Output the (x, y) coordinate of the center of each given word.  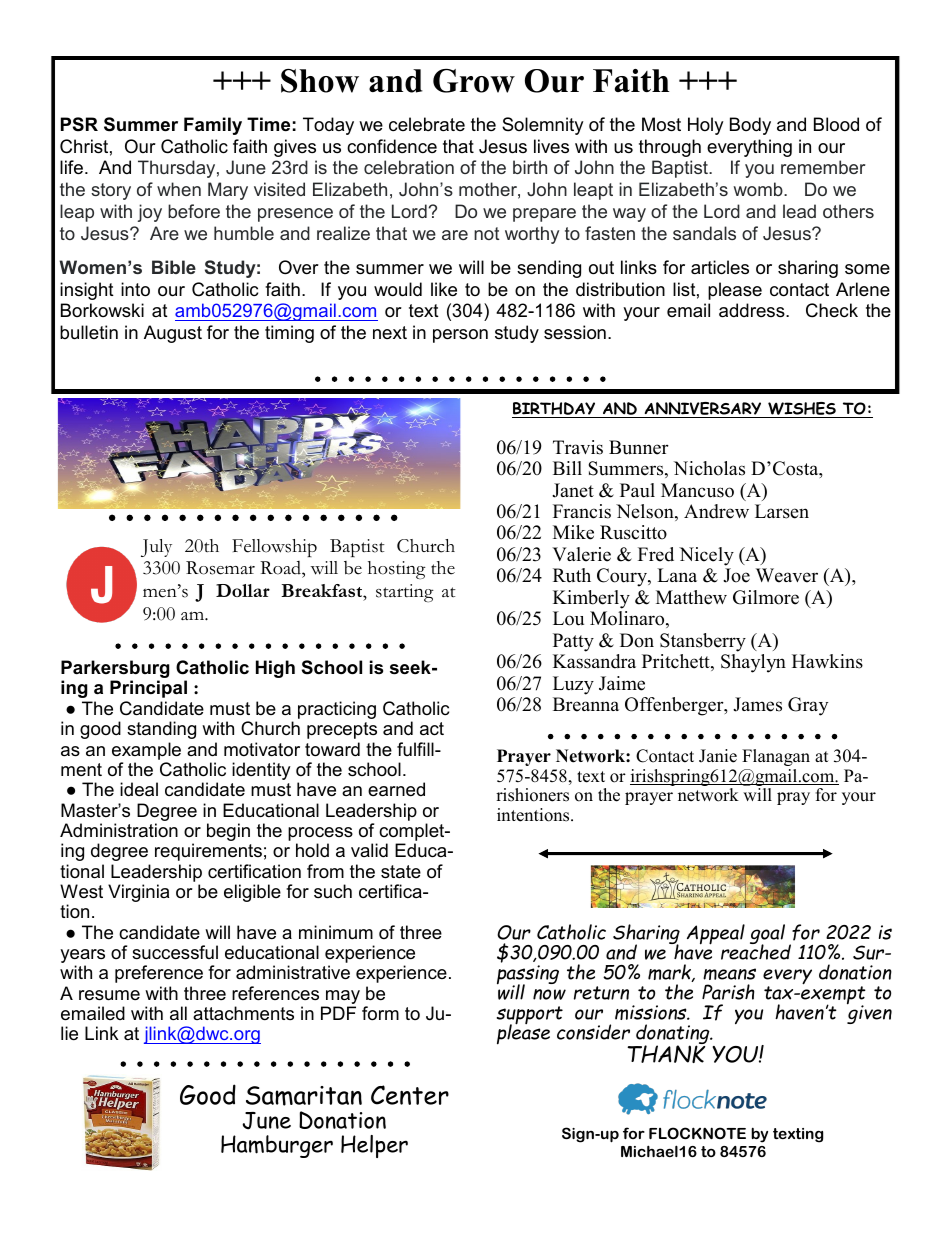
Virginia (138, 893)
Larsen (782, 511)
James (757, 704)
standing (161, 730)
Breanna (586, 704)
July (156, 548)
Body (750, 126)
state (401, 872)
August (173, 334)
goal (767, 935)
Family (213, 126)
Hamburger (277, 1146)
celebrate (427, 124)
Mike (573, 532)
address (753, 310)
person (460, 336)
